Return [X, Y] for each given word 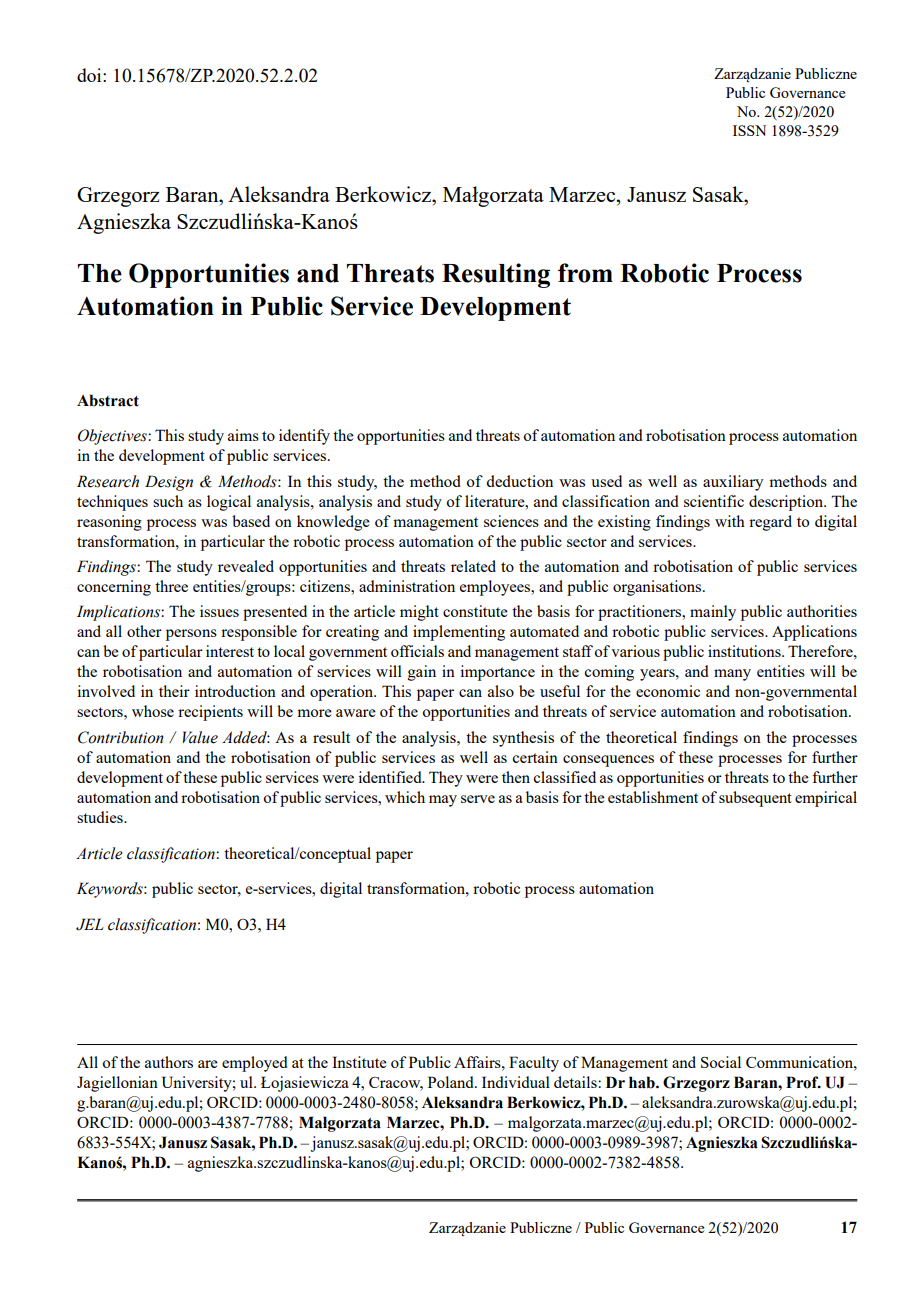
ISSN [749, 130]
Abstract [108, 400]
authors [169, 1062]
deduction [519, 481]
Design [169, 483]
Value [200, 737]
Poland [452, 1082]
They [446, 779]
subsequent [755, 799]
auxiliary [733, 483]
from [585, 273]
